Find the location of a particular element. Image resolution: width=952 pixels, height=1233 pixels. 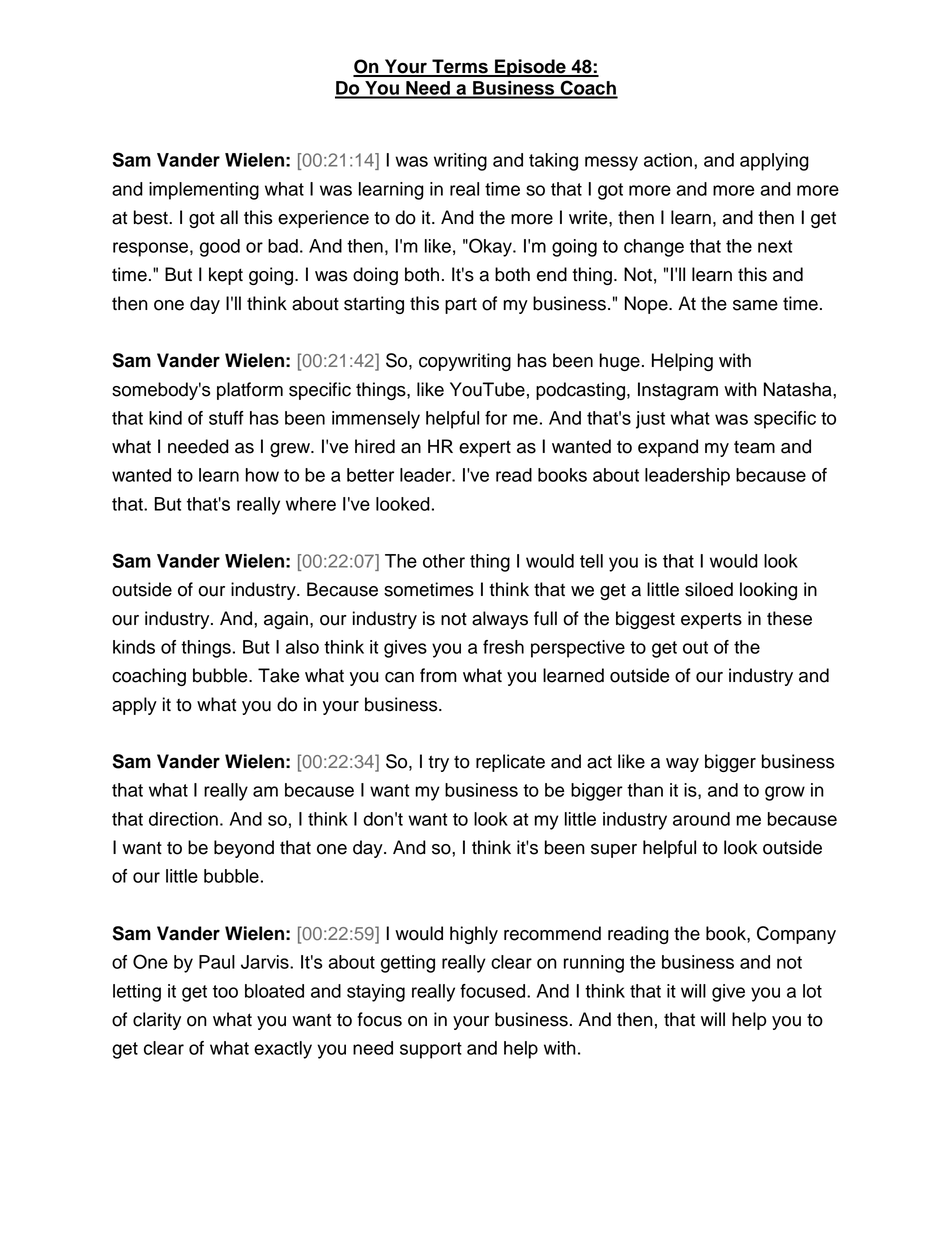

action is located at coordinates (668, 160).
